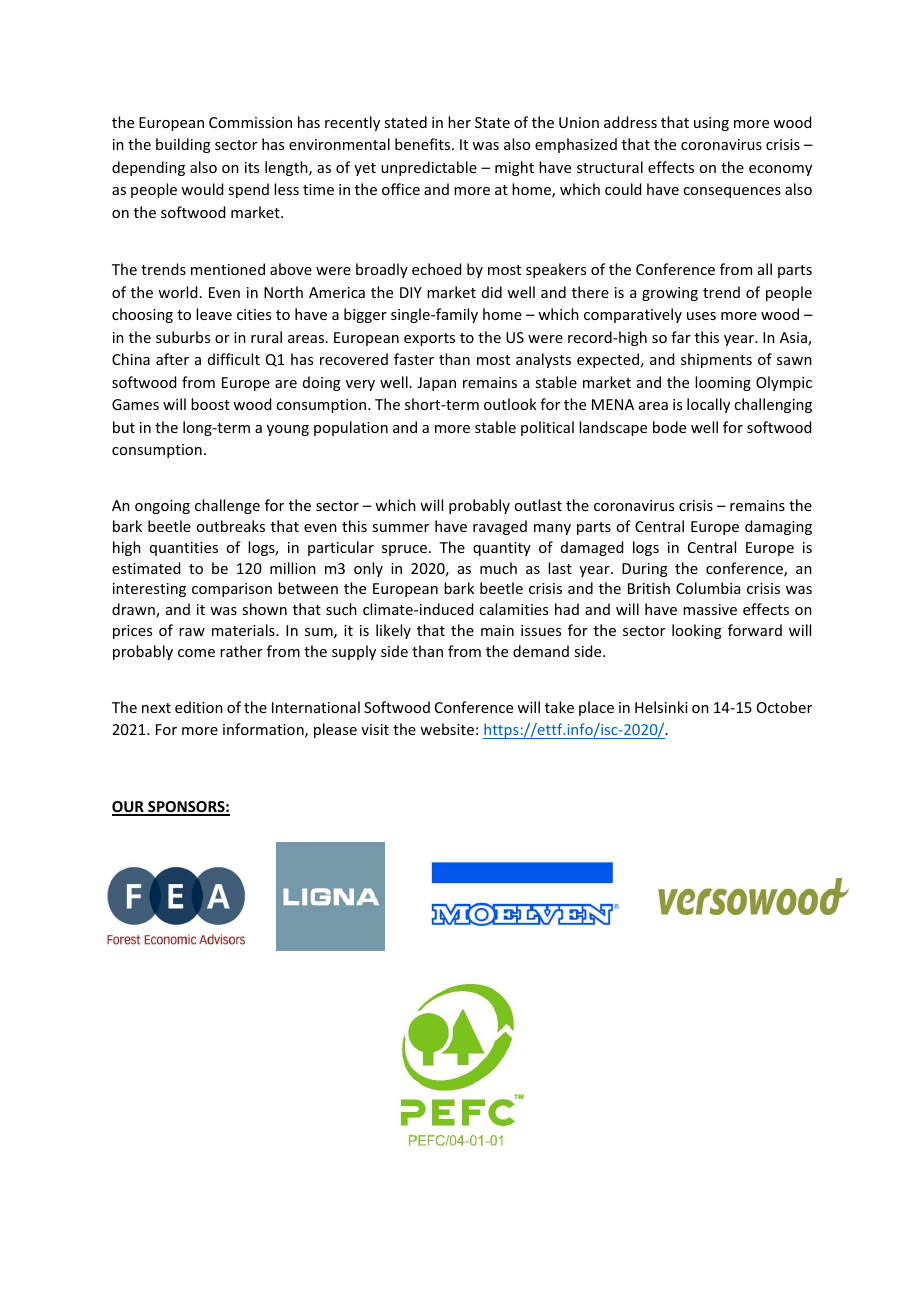 Image resolution: width=924 pixels, height=1308 pixels. I want to click on benefits, so click(424, 144).
